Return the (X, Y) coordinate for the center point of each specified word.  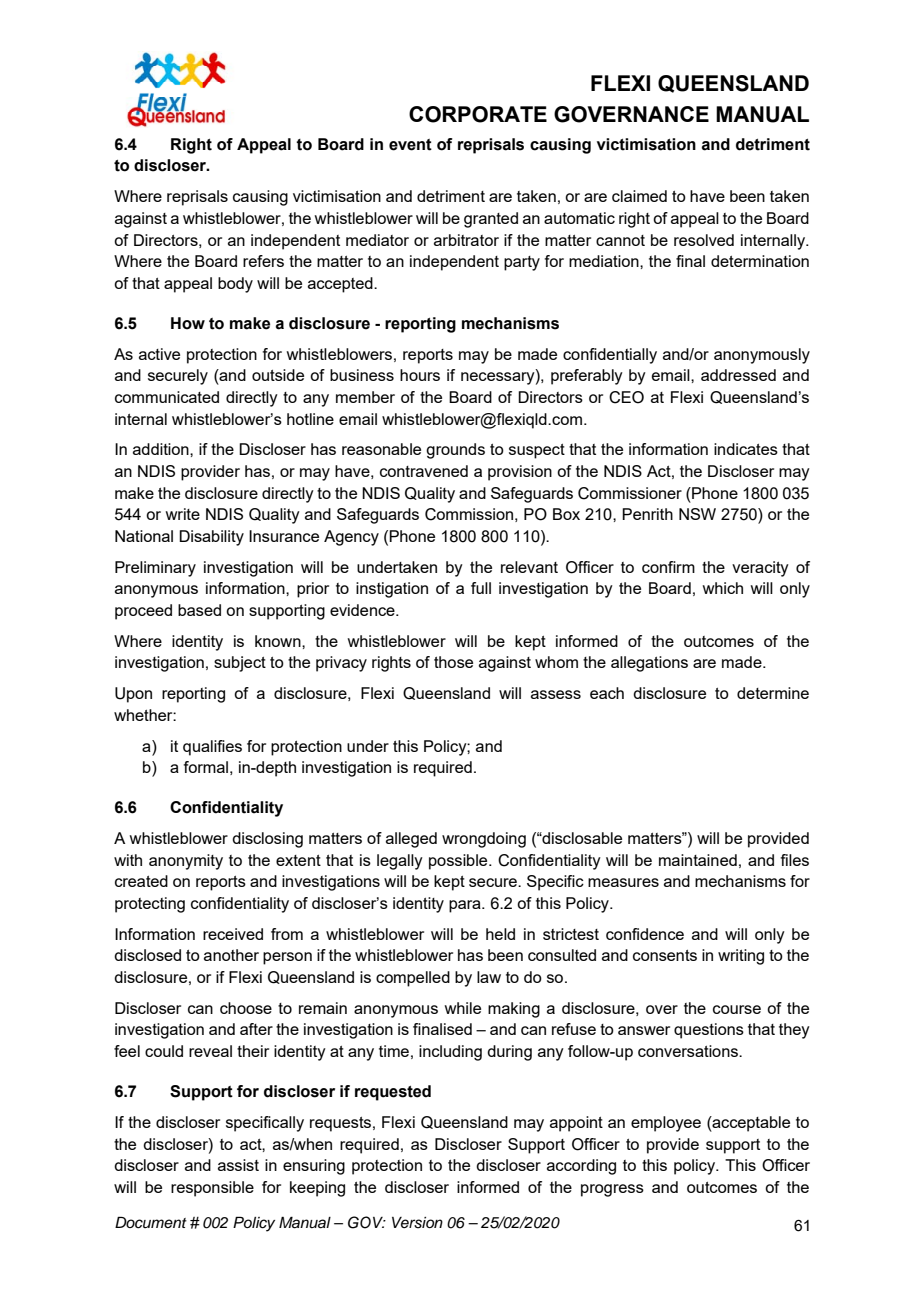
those (453, 662)
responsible (212, 1189)
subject (240, 664)
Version (417, 1223)
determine (773, 693)
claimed (639, 196)
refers (263, 261)
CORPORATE (478, 114)
